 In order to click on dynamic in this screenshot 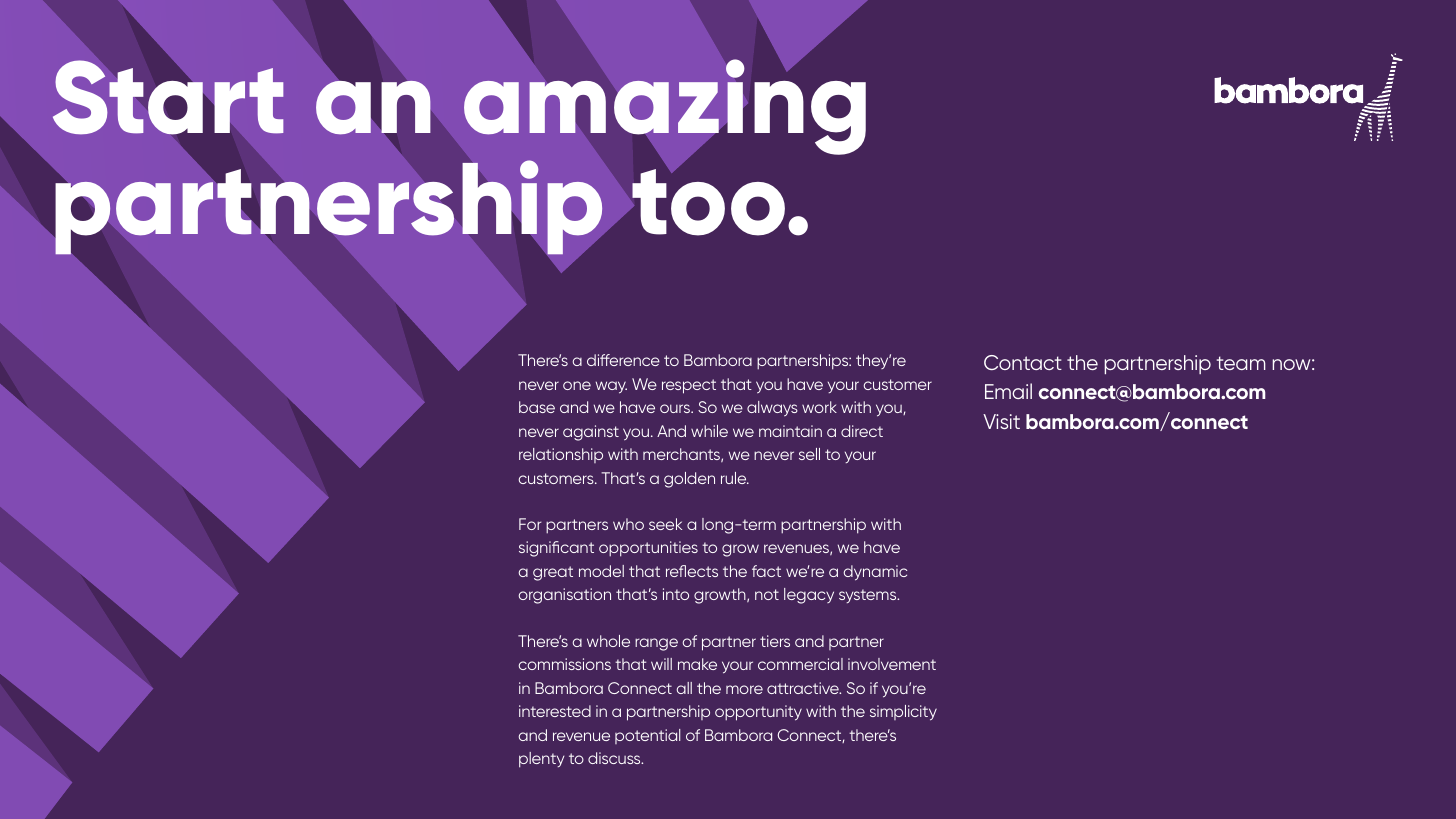, I will do `click(875, 573)`.
